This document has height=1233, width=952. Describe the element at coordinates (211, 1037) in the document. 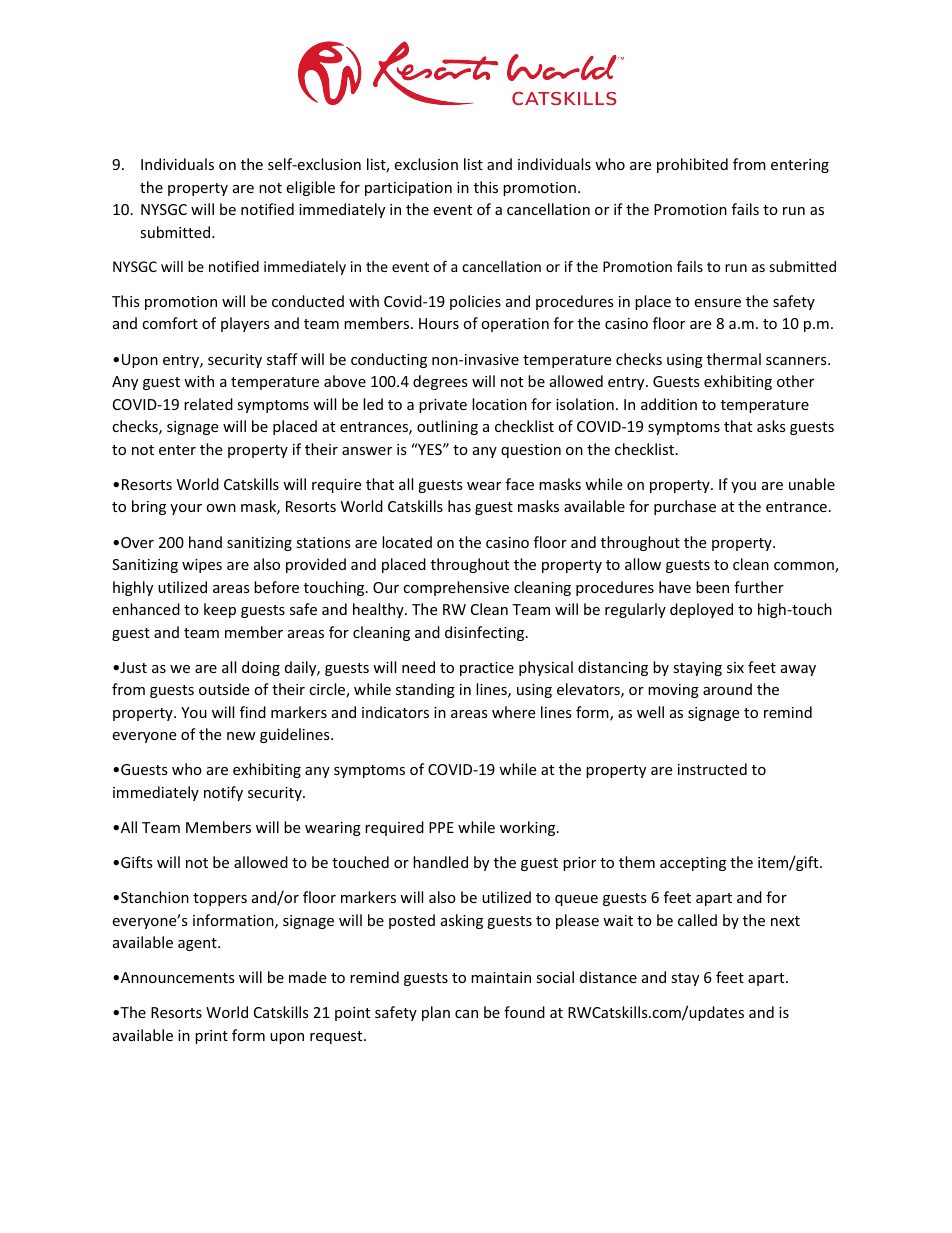

I see `print` at that location.
